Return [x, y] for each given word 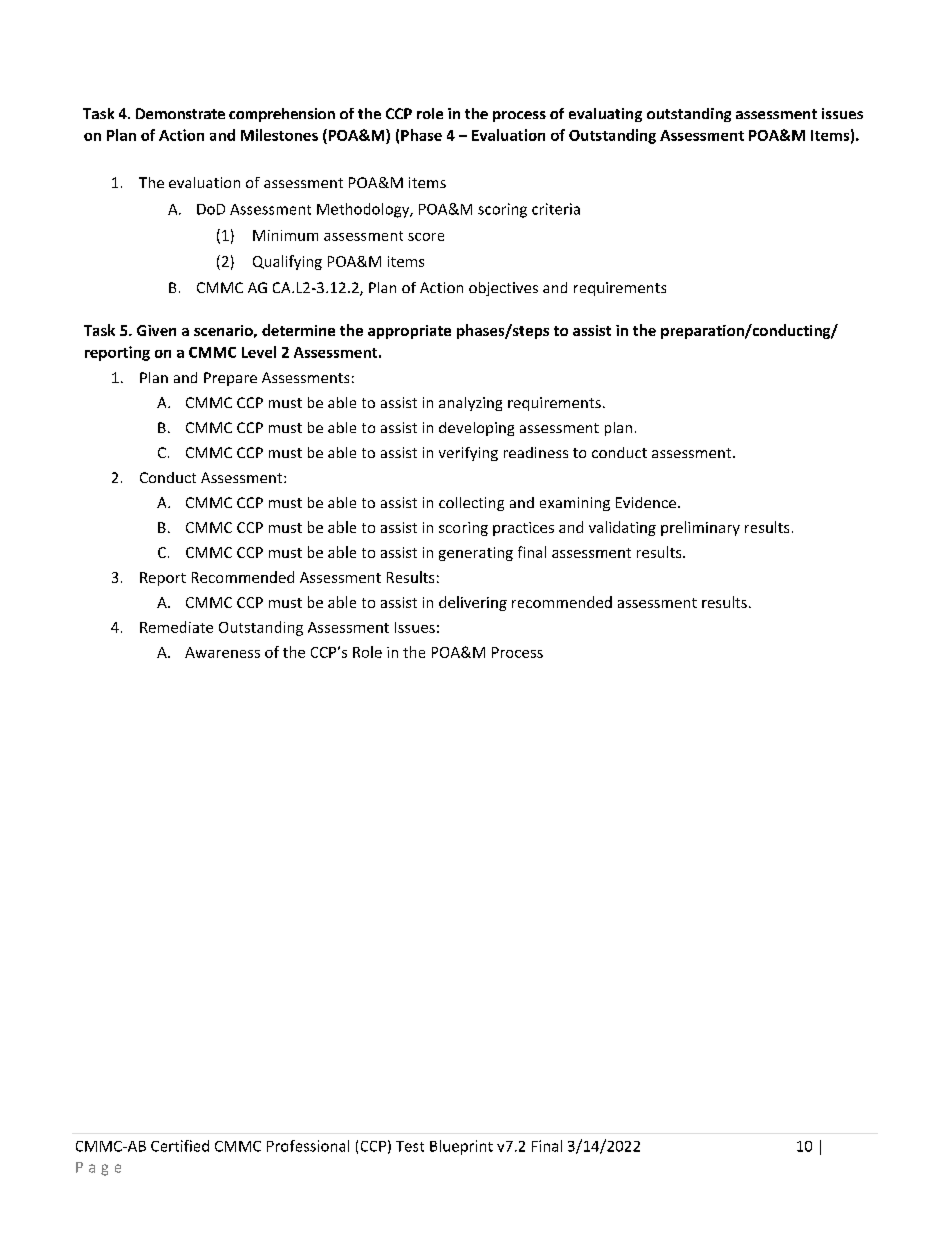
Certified [180, 1146]
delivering [473, 603]
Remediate [176, 627]
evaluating [605, 115]
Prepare [230, 379]
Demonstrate [180, 113]
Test [410, 1146]
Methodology [364, 210]
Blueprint [461, 1147]
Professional [308, 1146]
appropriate [409, 332]
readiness [536, 452]
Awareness [222, 652]
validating [622, 528]
